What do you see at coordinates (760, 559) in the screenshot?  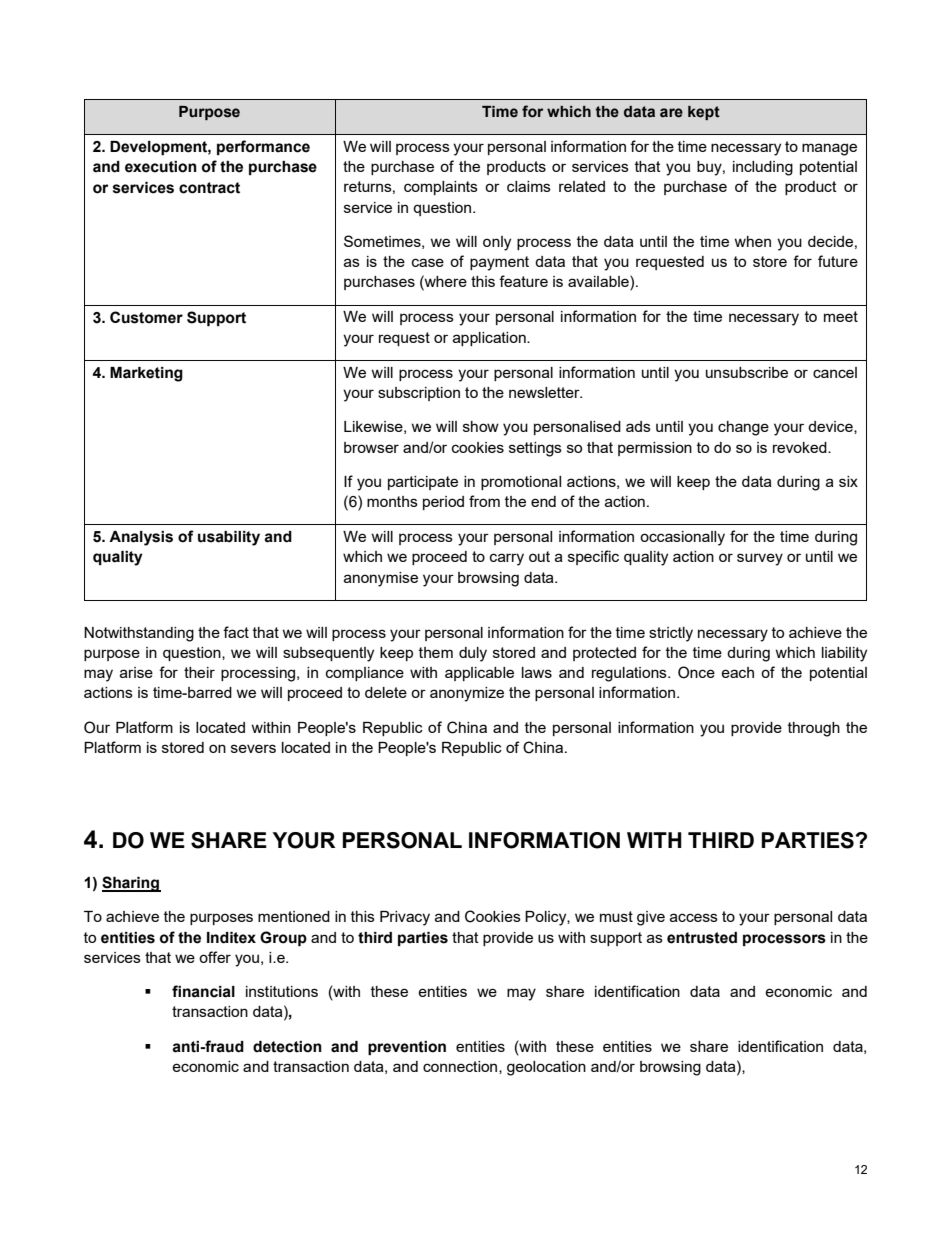 I see `survey` at bounding box center [760, 559].
